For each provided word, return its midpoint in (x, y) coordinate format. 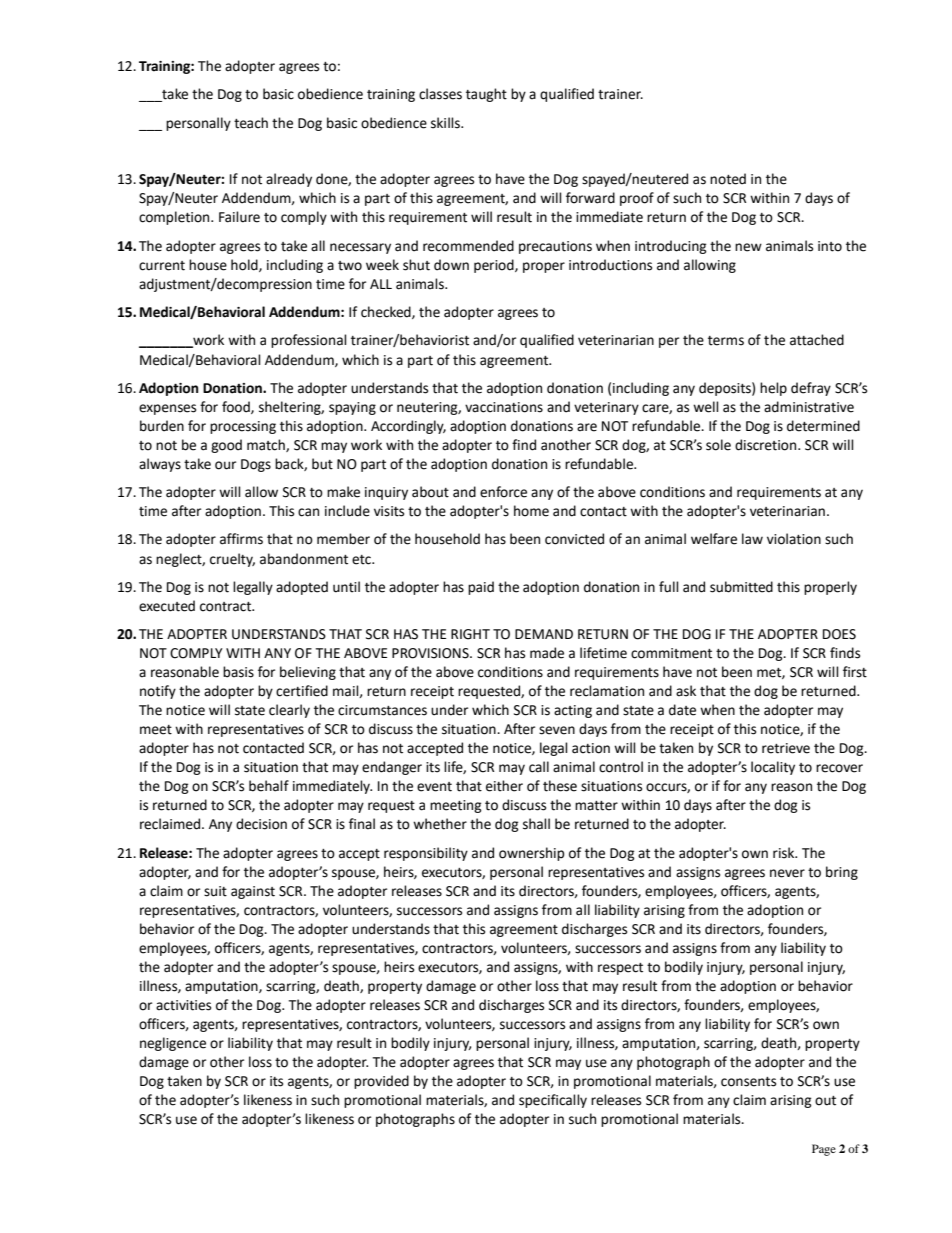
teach (251, 123)
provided (381, 1082)
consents (748, 1082)
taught (486, 95)
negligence (173, 1044)
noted (728, 179)
